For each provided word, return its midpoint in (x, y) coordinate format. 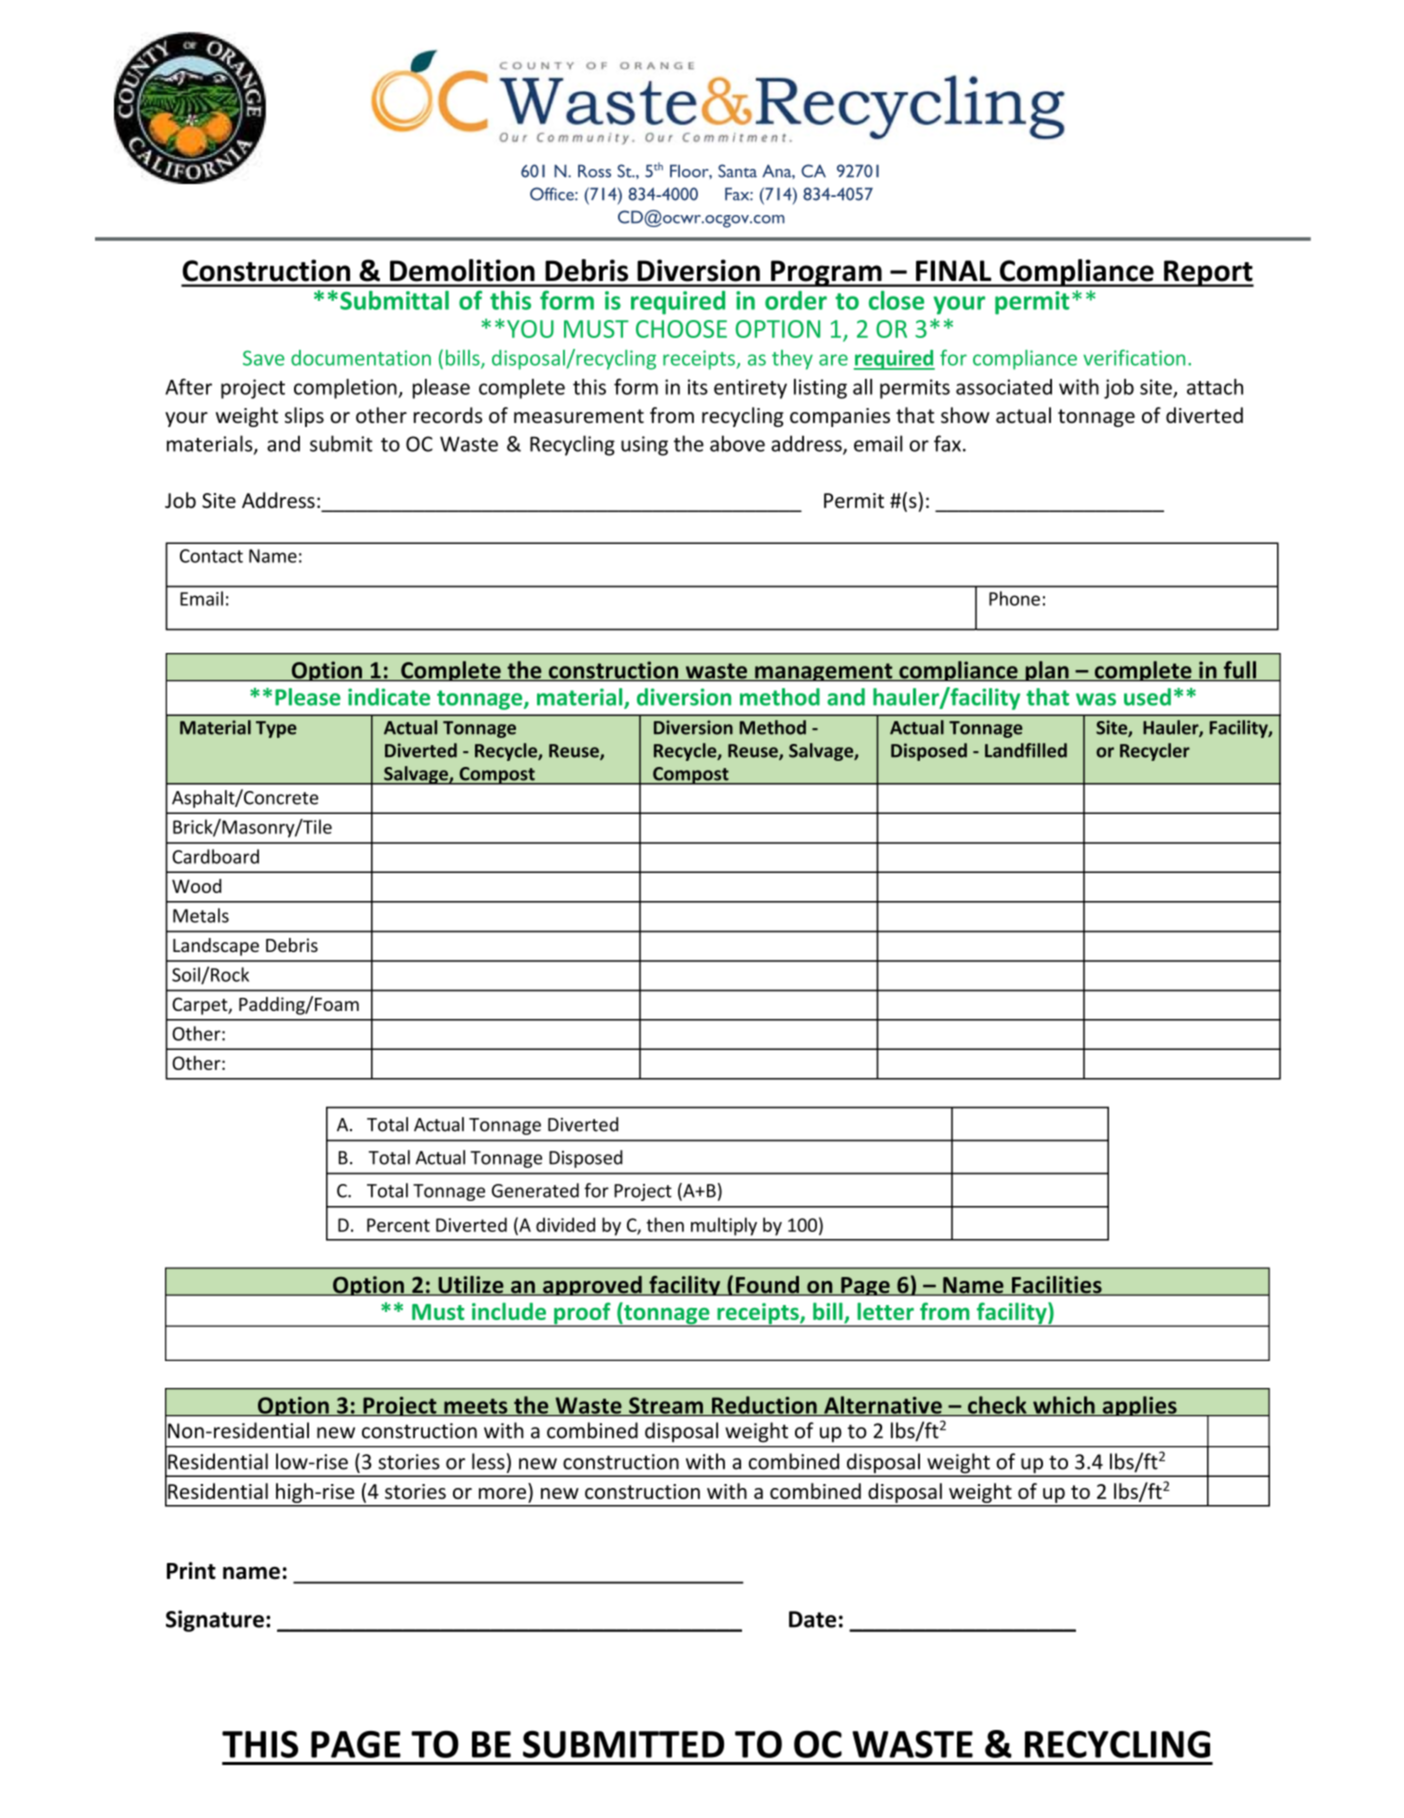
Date (812, 1619)
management (824, 672)
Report (1208, 273)
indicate (389, 697)
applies (1139, 1406)
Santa (737, 171)
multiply (724, 1226)
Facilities (1057, 1285)
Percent (398, 1225)
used (1147, 697)
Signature (215, 1621)
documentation (361, 358)
